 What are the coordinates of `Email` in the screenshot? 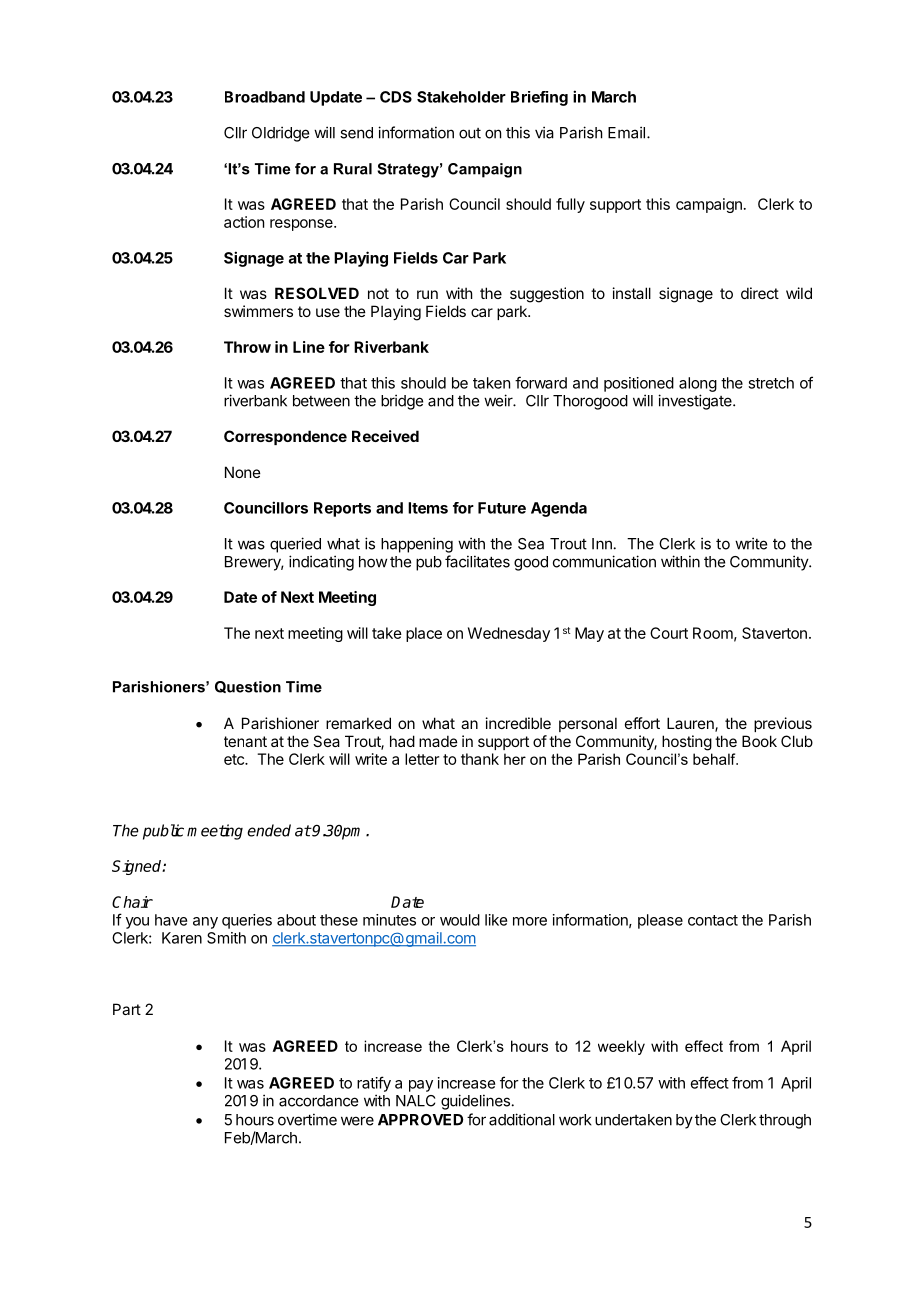 It's located at (626, 132).
